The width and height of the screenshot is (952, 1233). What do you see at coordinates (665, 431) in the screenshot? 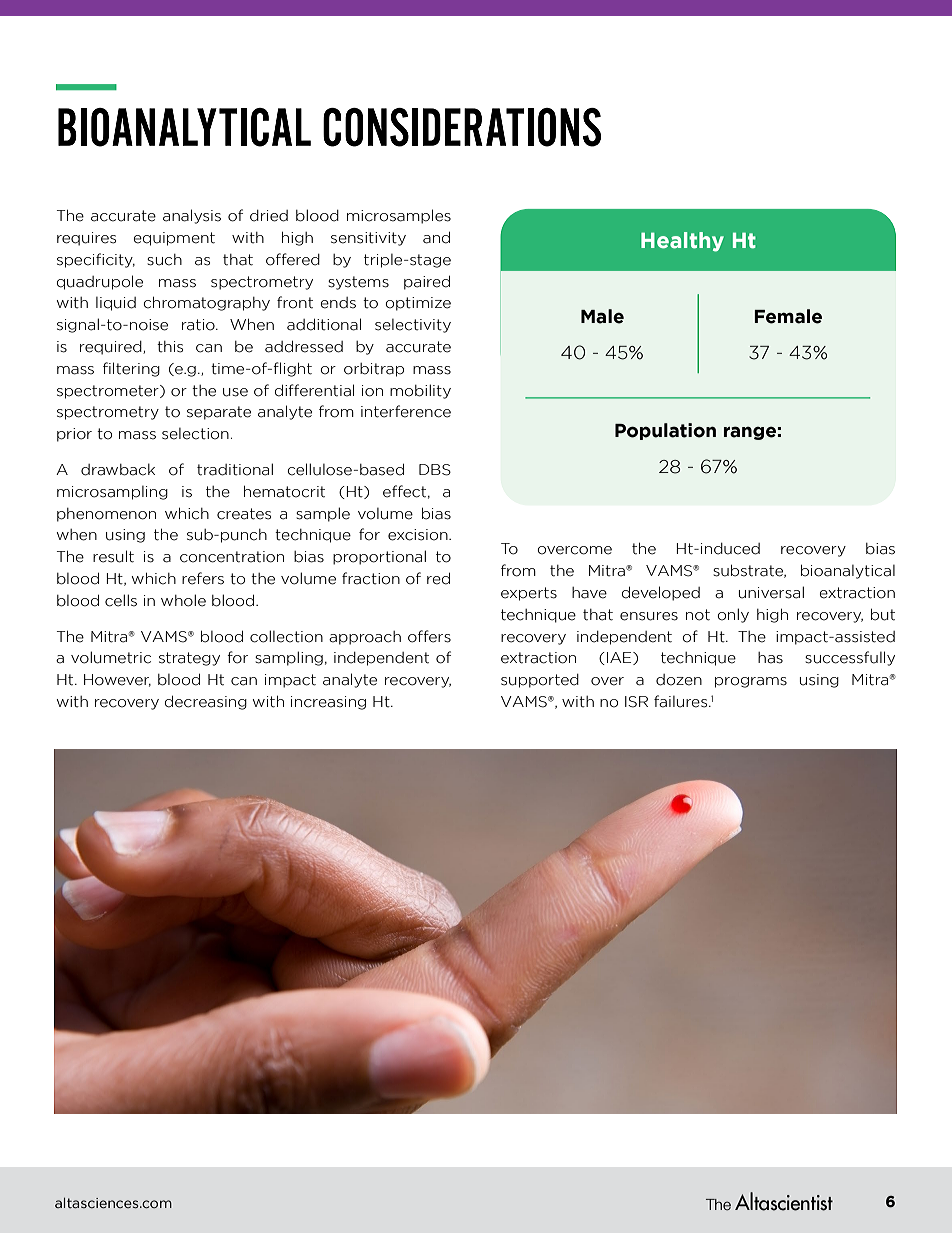
I see `Population` at bounding box center [665, 431].
